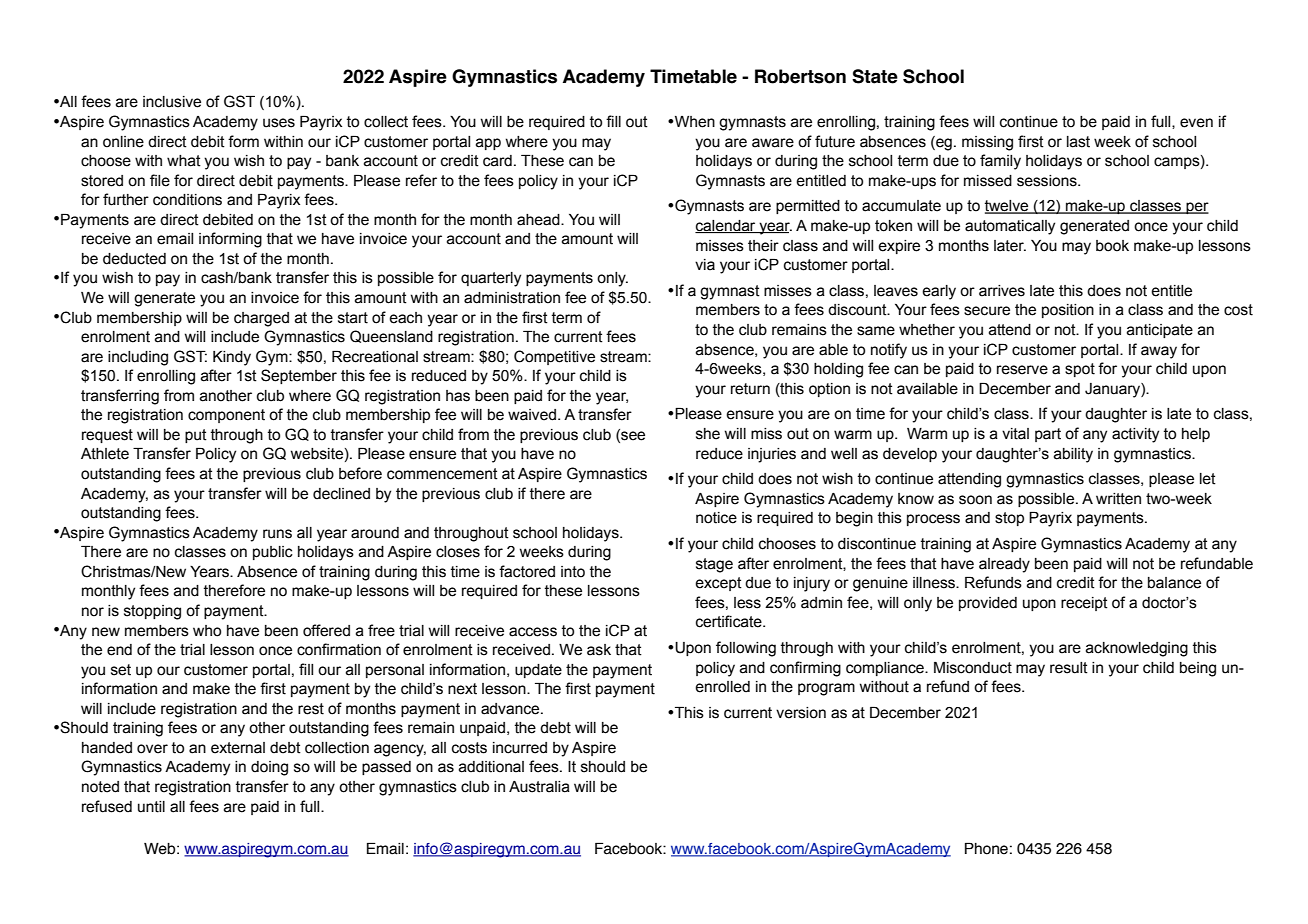 The width and height of the screenshot is (1308, 924). I want to click on inclusive, so click(172, 102).
